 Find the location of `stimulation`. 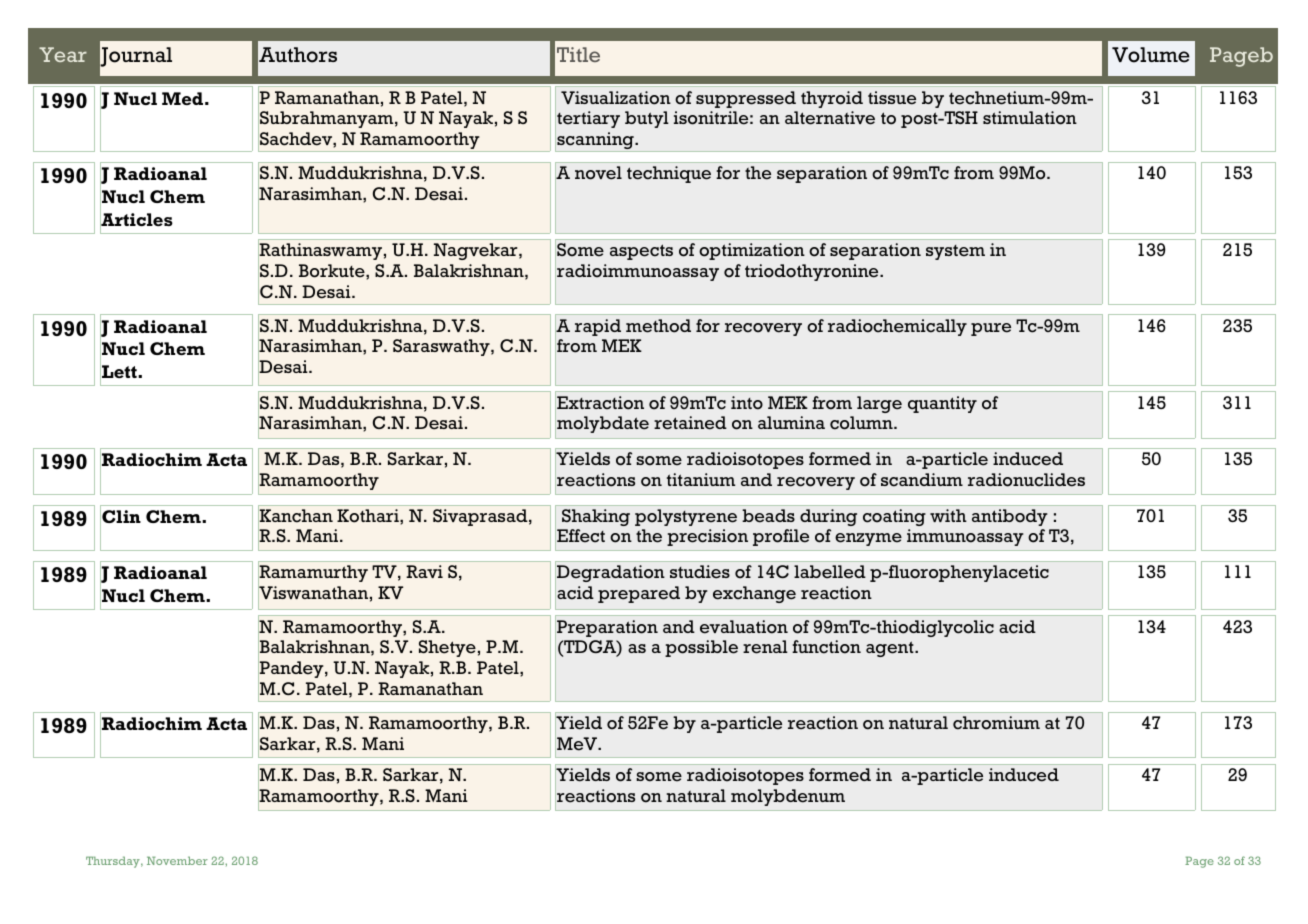

stimulation is located at coordinates (1030, 118).
